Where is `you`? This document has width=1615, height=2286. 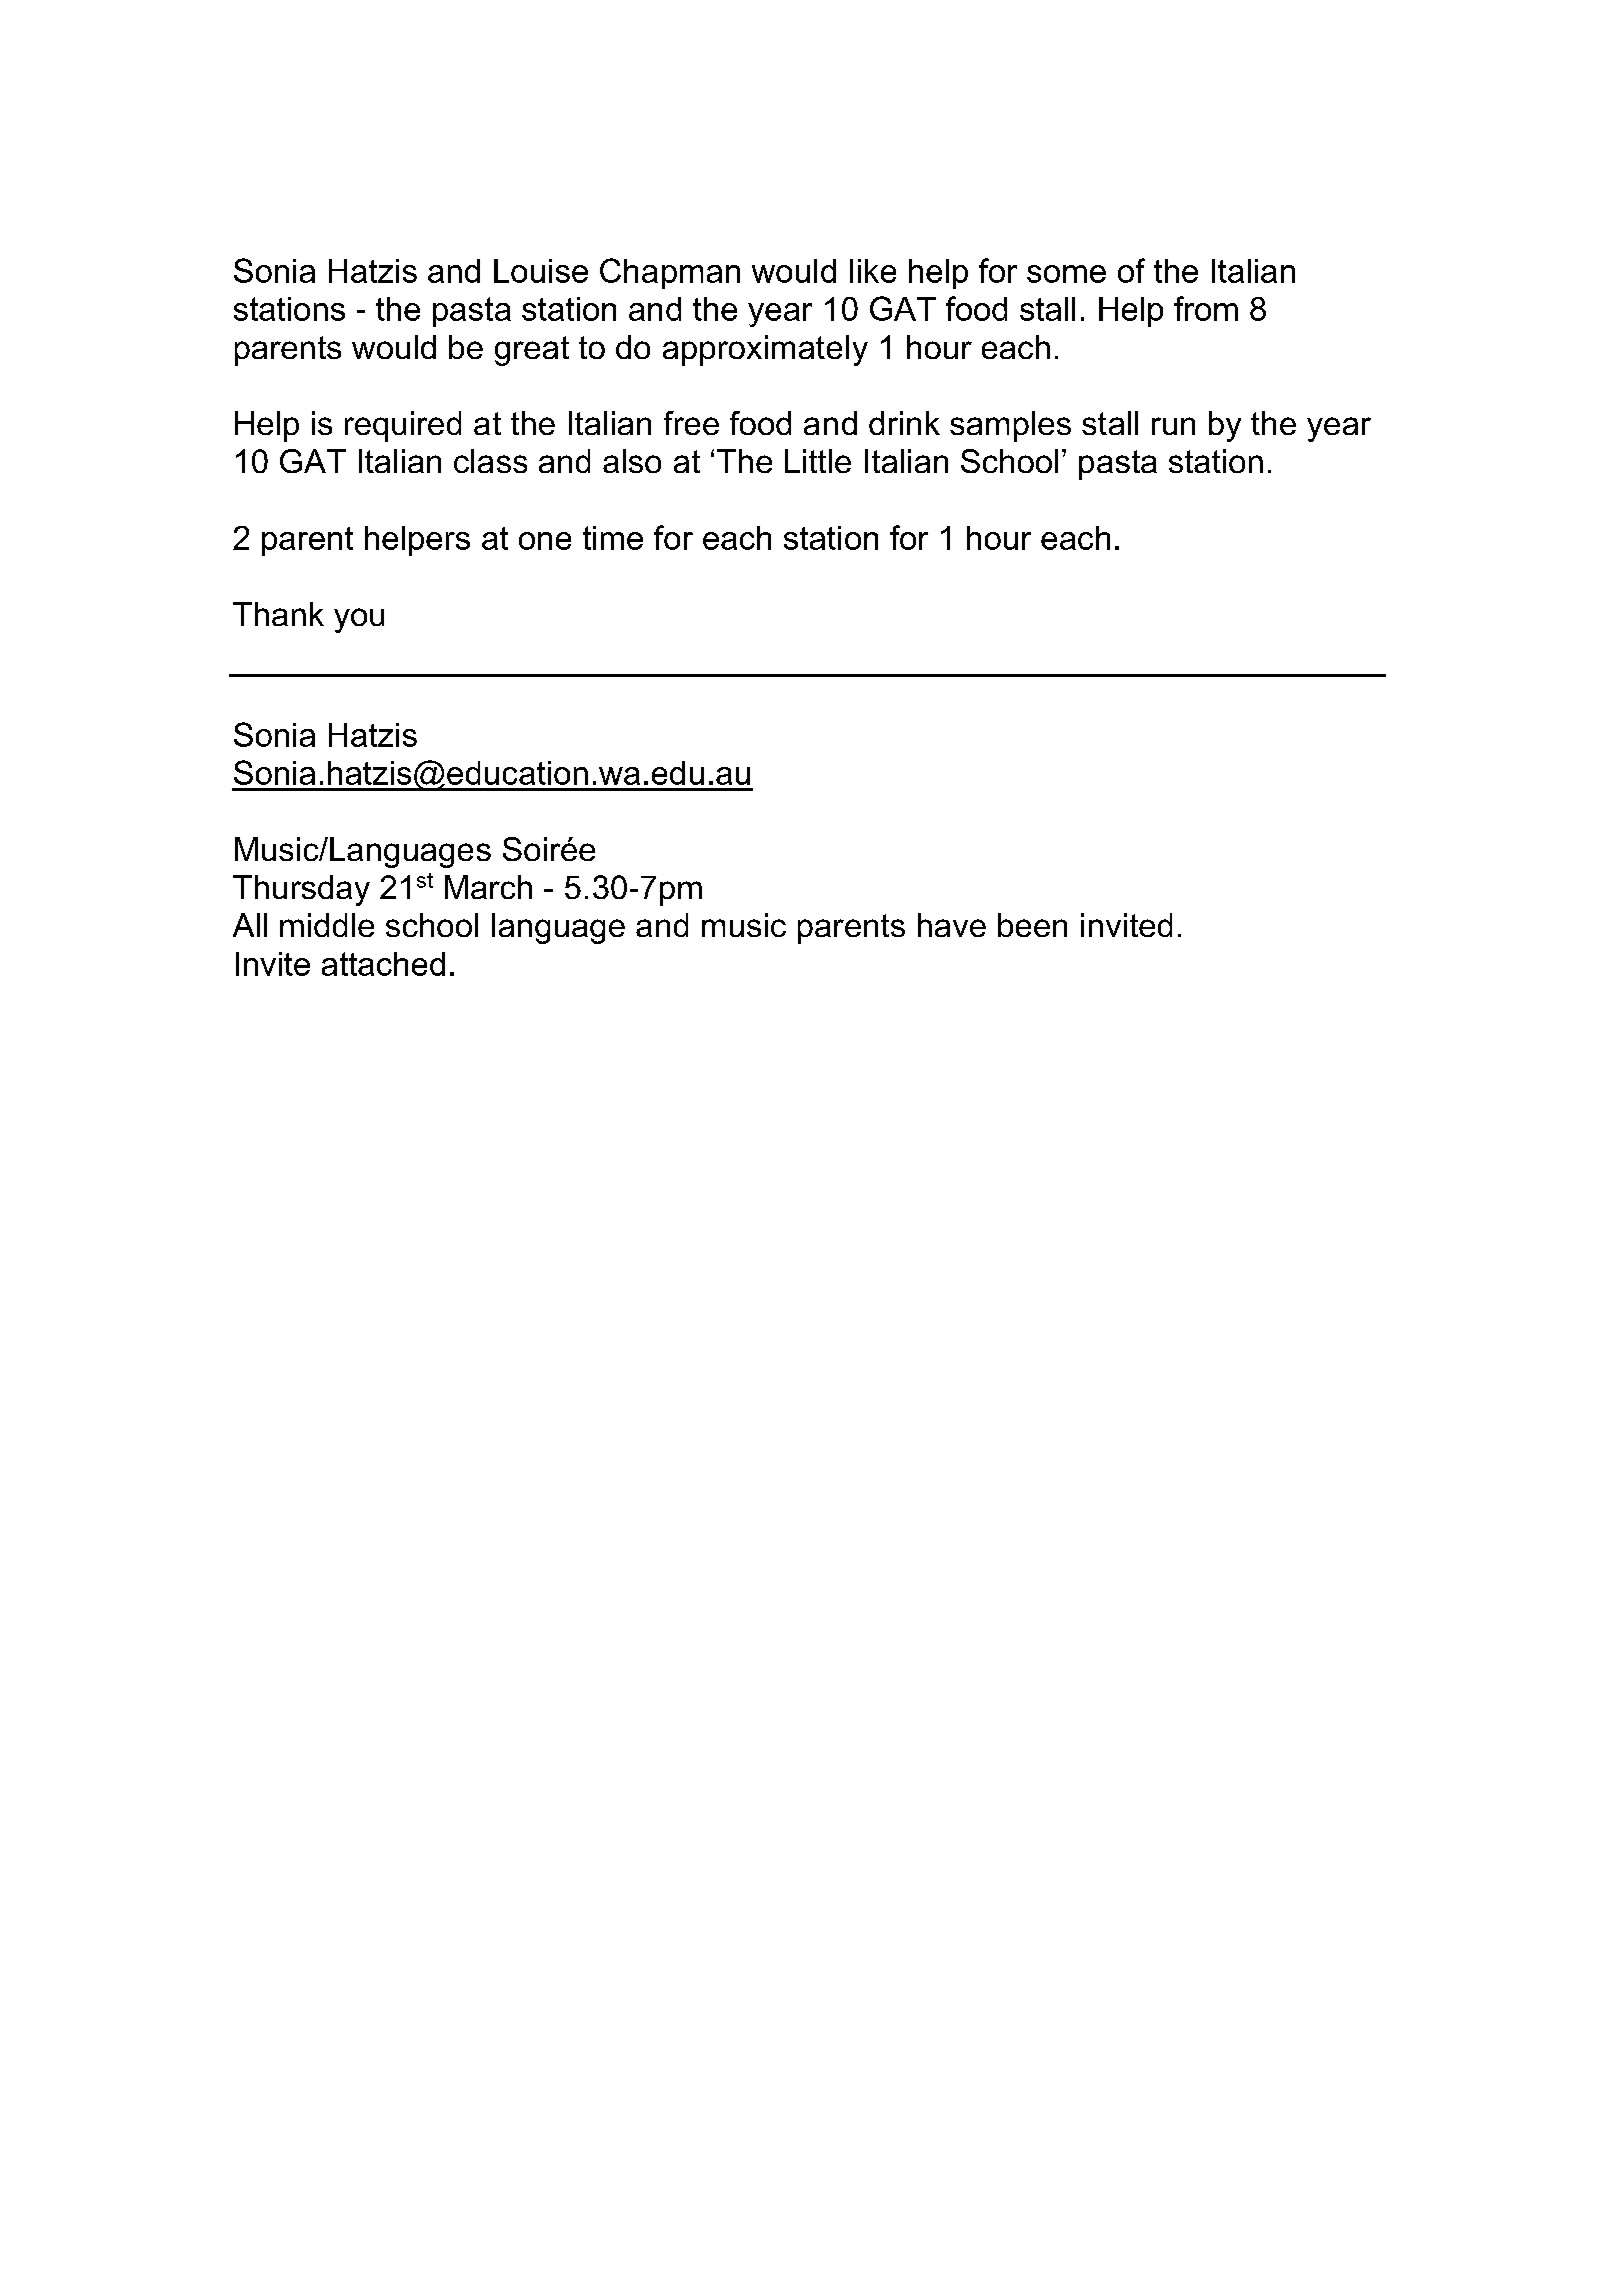 you is located at coordinates (359, 620).
